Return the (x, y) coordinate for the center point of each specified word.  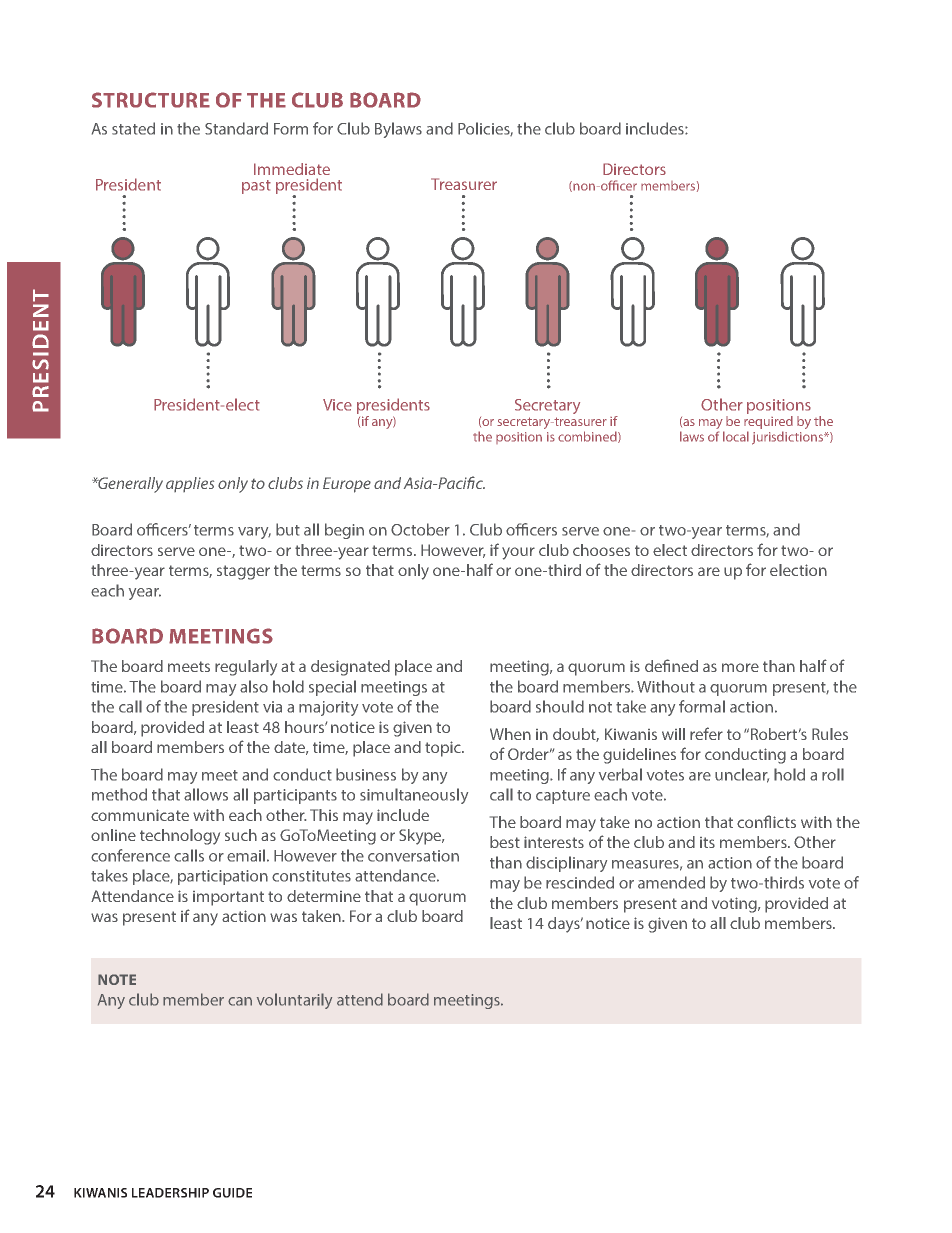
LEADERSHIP (170, 1193)
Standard (236, 128)
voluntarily (294, 1001)
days (565, 925)
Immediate (292, 169)
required (768, 421)
